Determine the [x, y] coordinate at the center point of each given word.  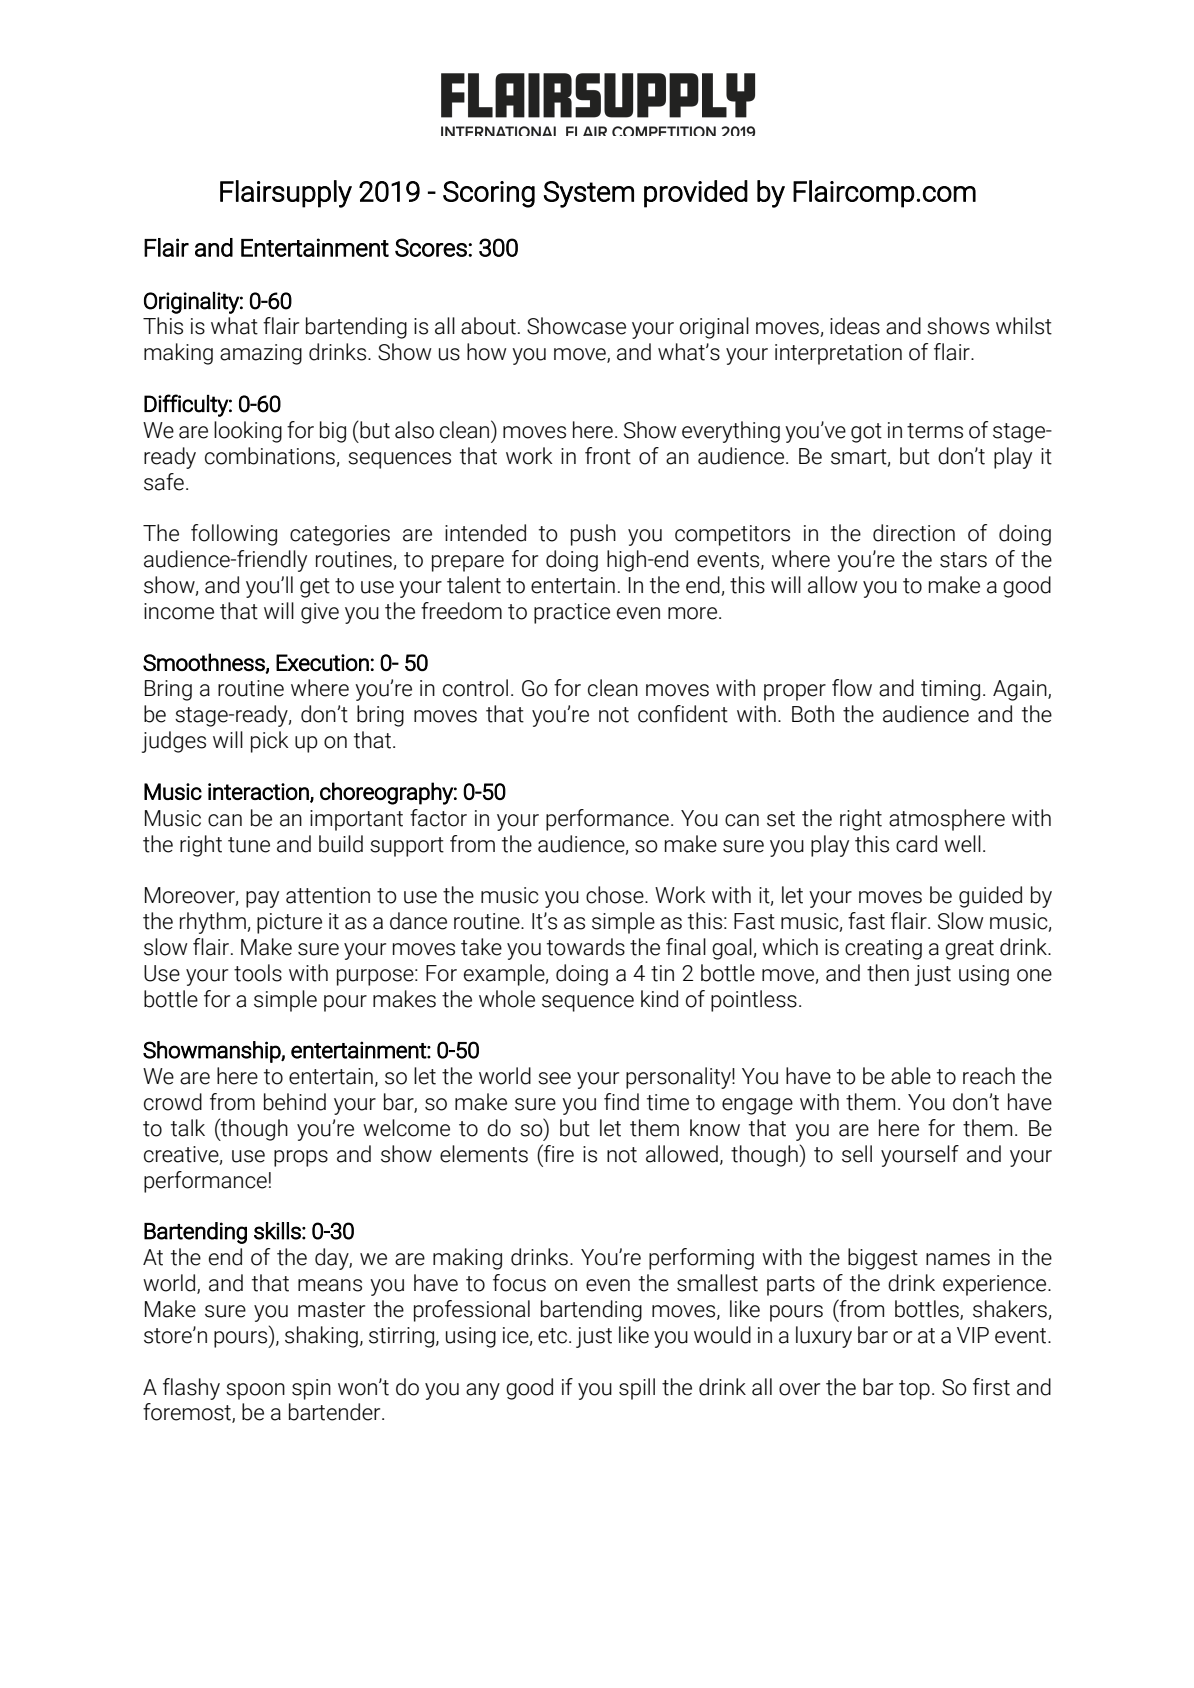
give [320, 613]
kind [659, 999]
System [589, 194]
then [888, 973]
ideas [855, 326]
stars [963, 560]
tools [258, 973]
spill [637, 1389]
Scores [432, 247]
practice [572, 613]
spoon [255, 1391]
